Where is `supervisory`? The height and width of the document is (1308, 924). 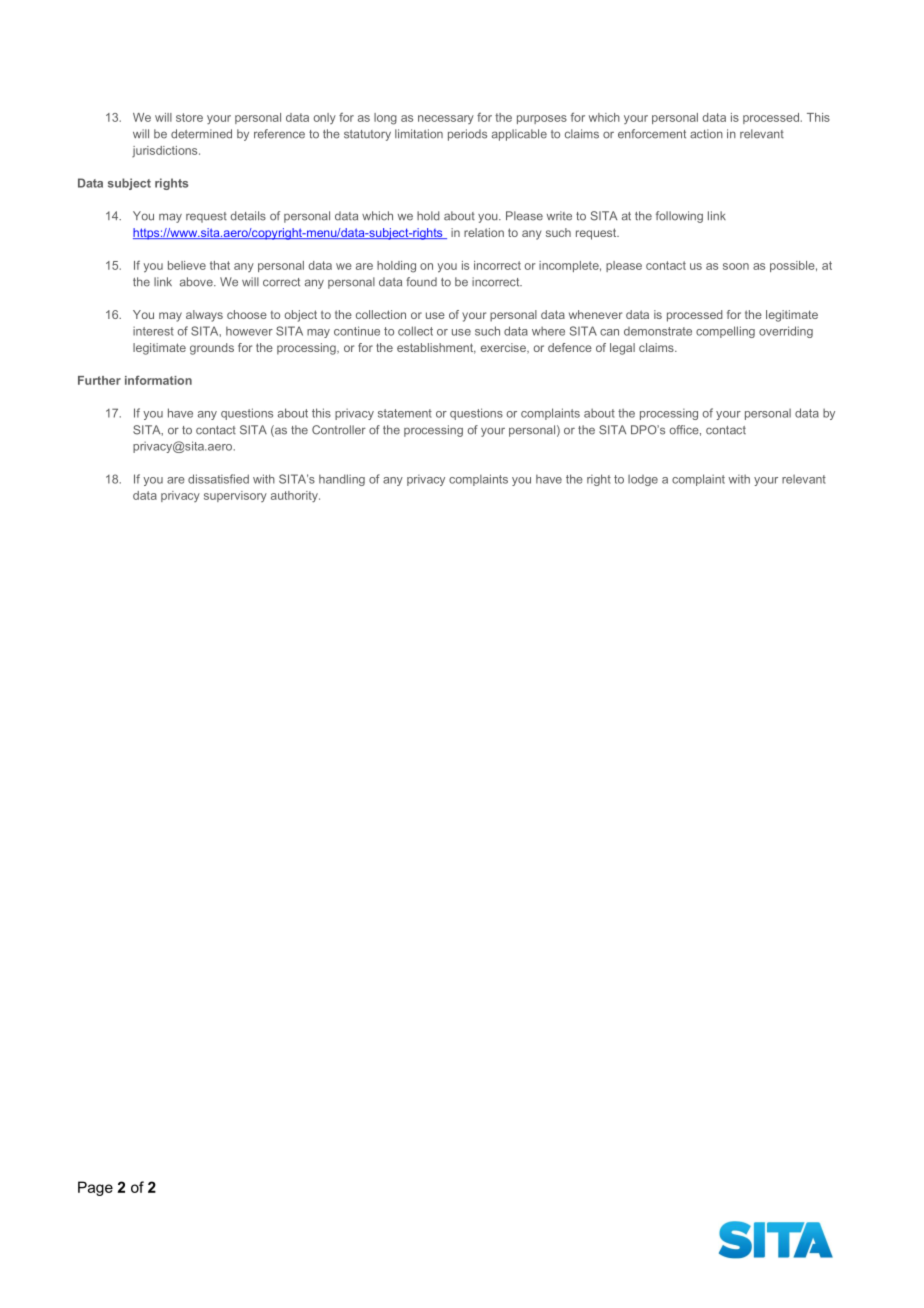
supervisory is located at coordinates (235, 496).
